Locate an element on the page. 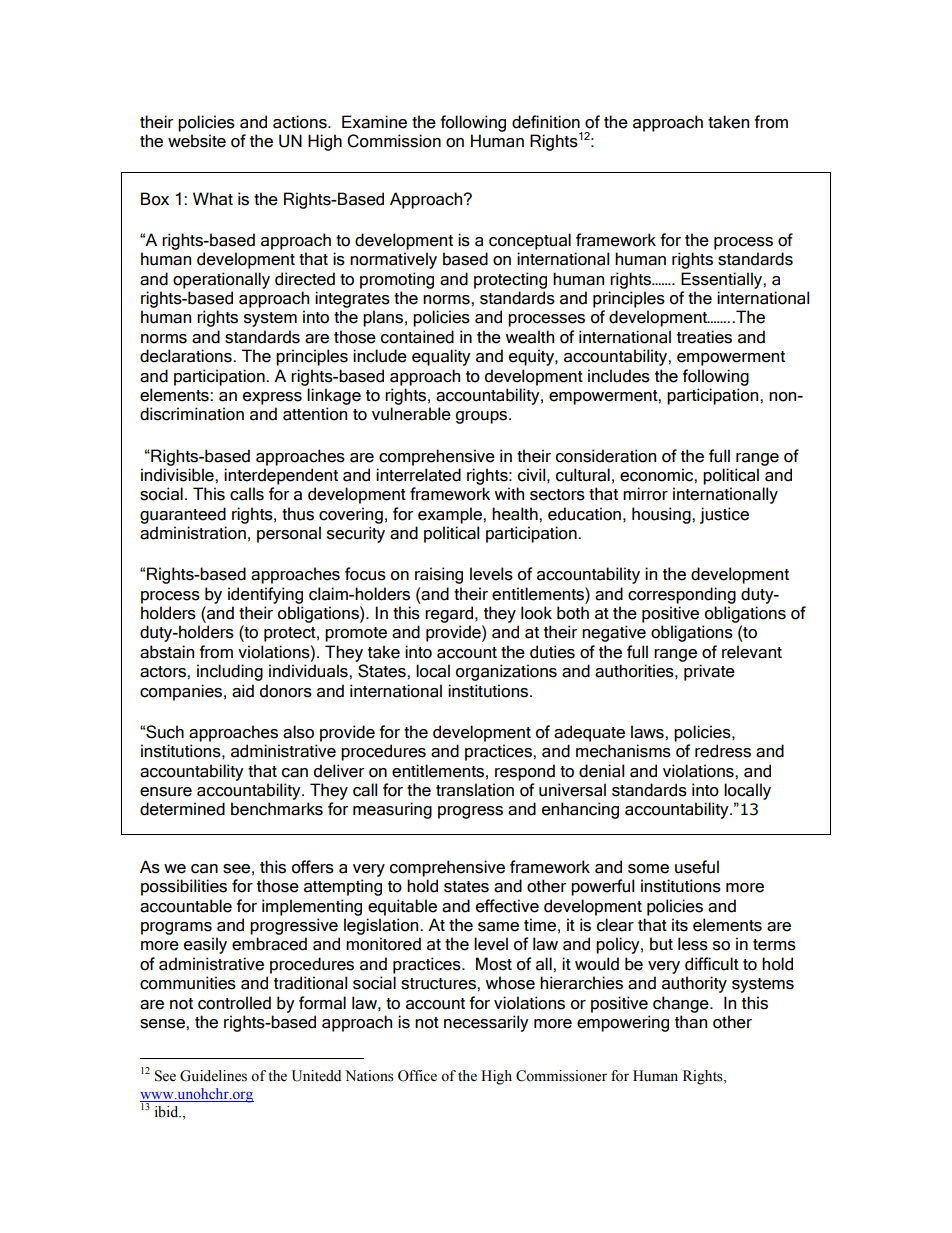  raising is located at coordinates (439, 575).
